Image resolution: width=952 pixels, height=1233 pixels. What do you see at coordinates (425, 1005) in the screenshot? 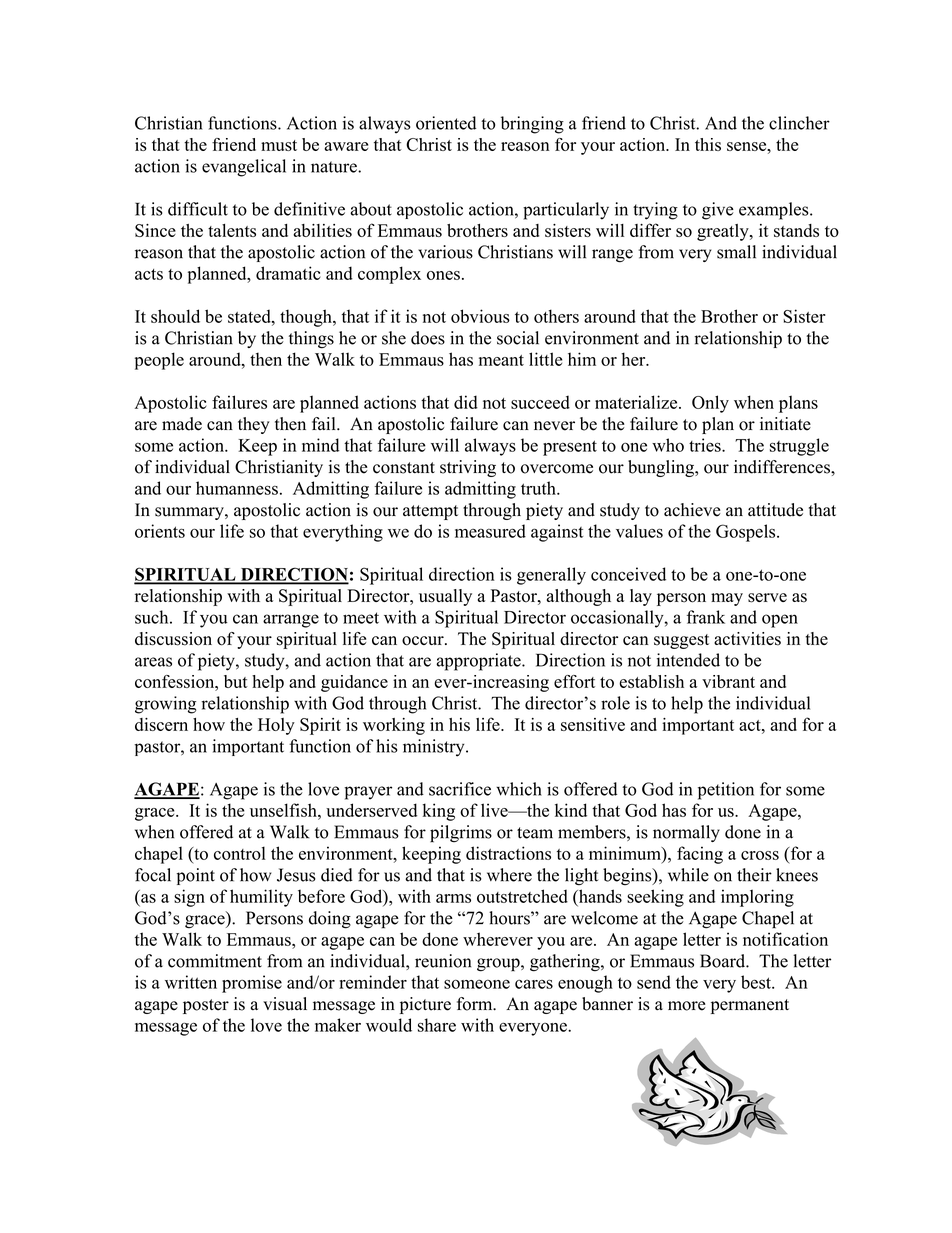
I see `picture` at bounding box center [425, 1005].
